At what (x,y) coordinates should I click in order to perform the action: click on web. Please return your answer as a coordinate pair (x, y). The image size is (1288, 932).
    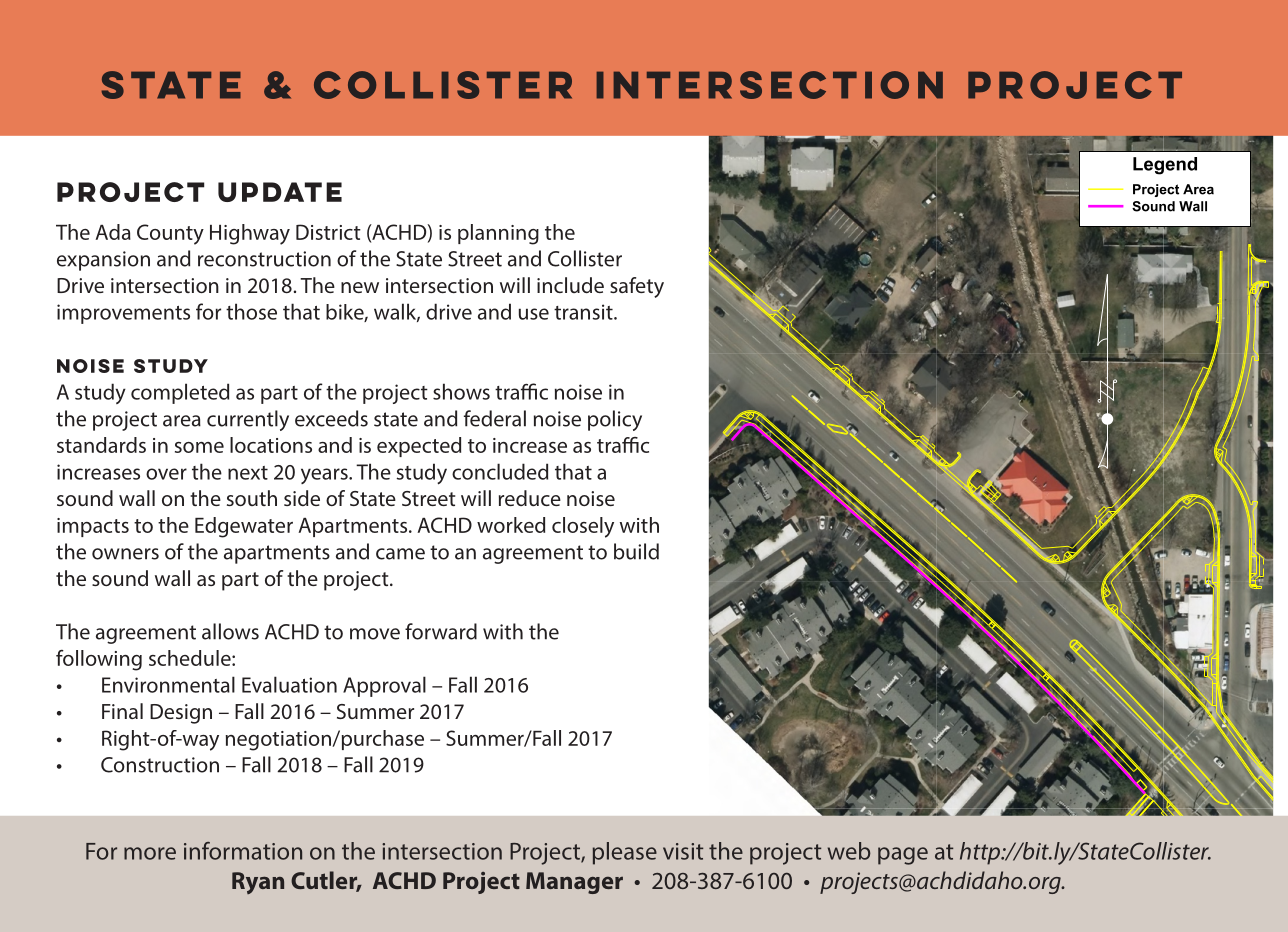
    Looking at the image, I should click on (849, 851).
